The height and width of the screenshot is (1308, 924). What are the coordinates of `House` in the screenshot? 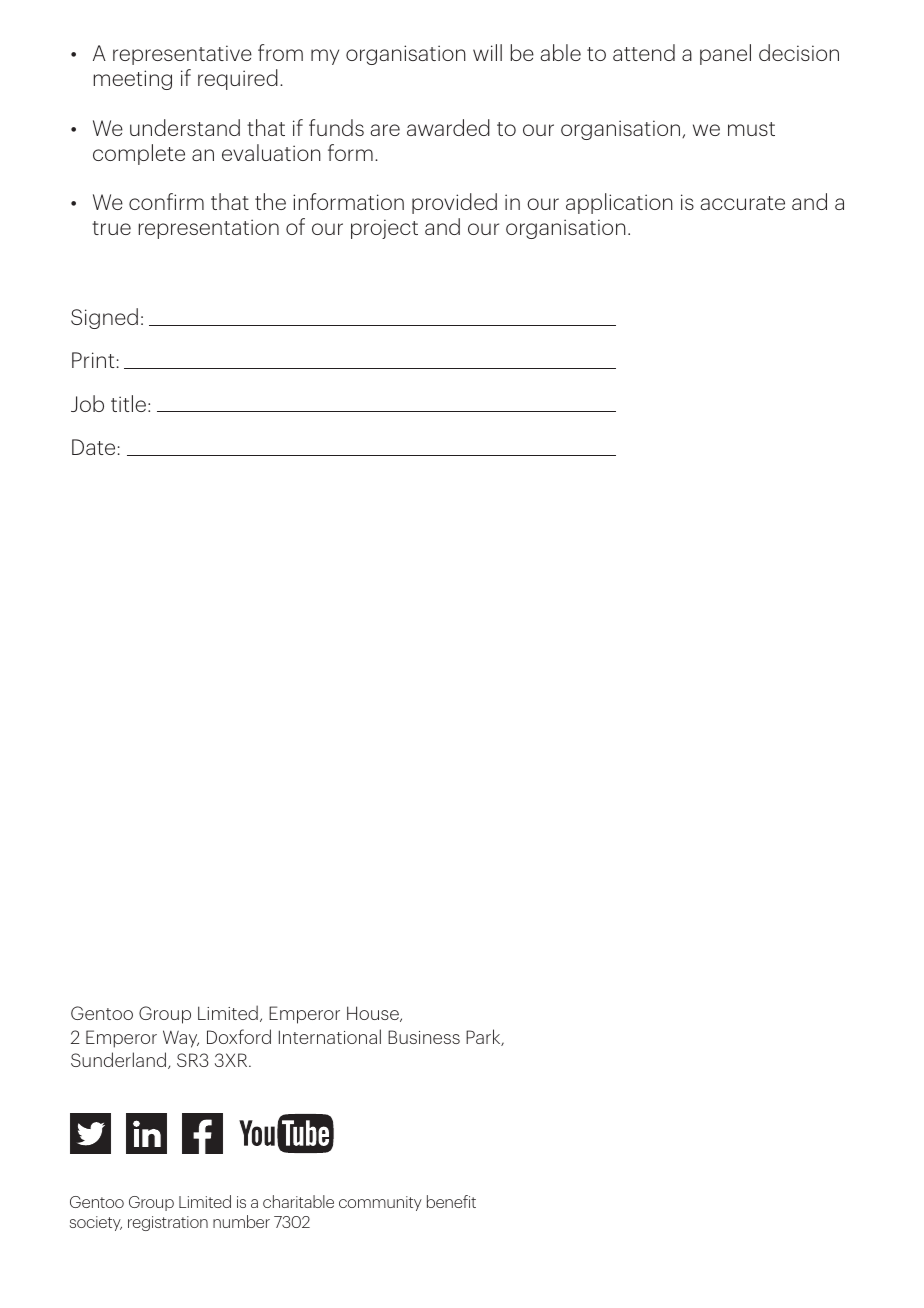 It's located at (374, 1014).
